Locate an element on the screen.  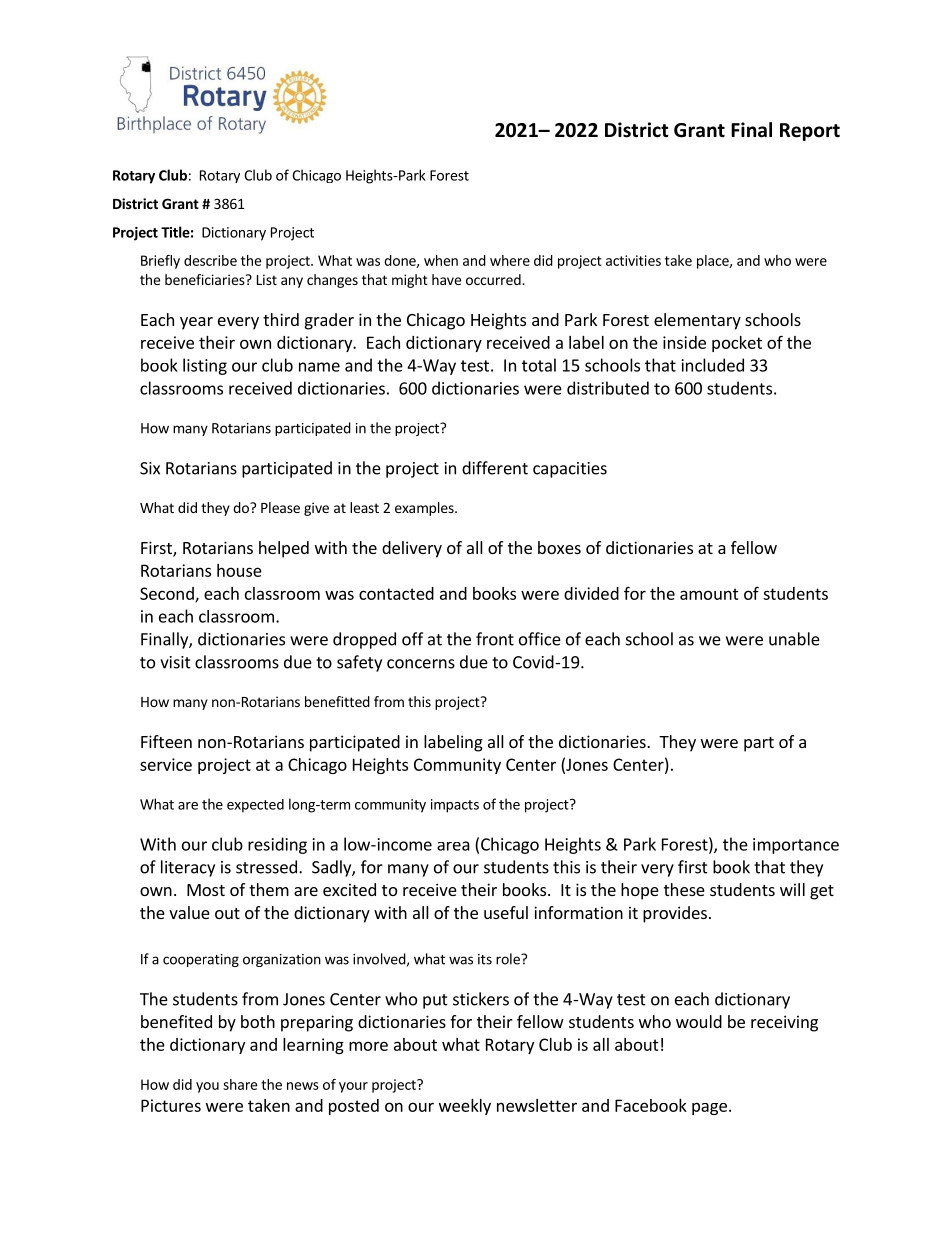
share is located at coordinates (240, 1084).
